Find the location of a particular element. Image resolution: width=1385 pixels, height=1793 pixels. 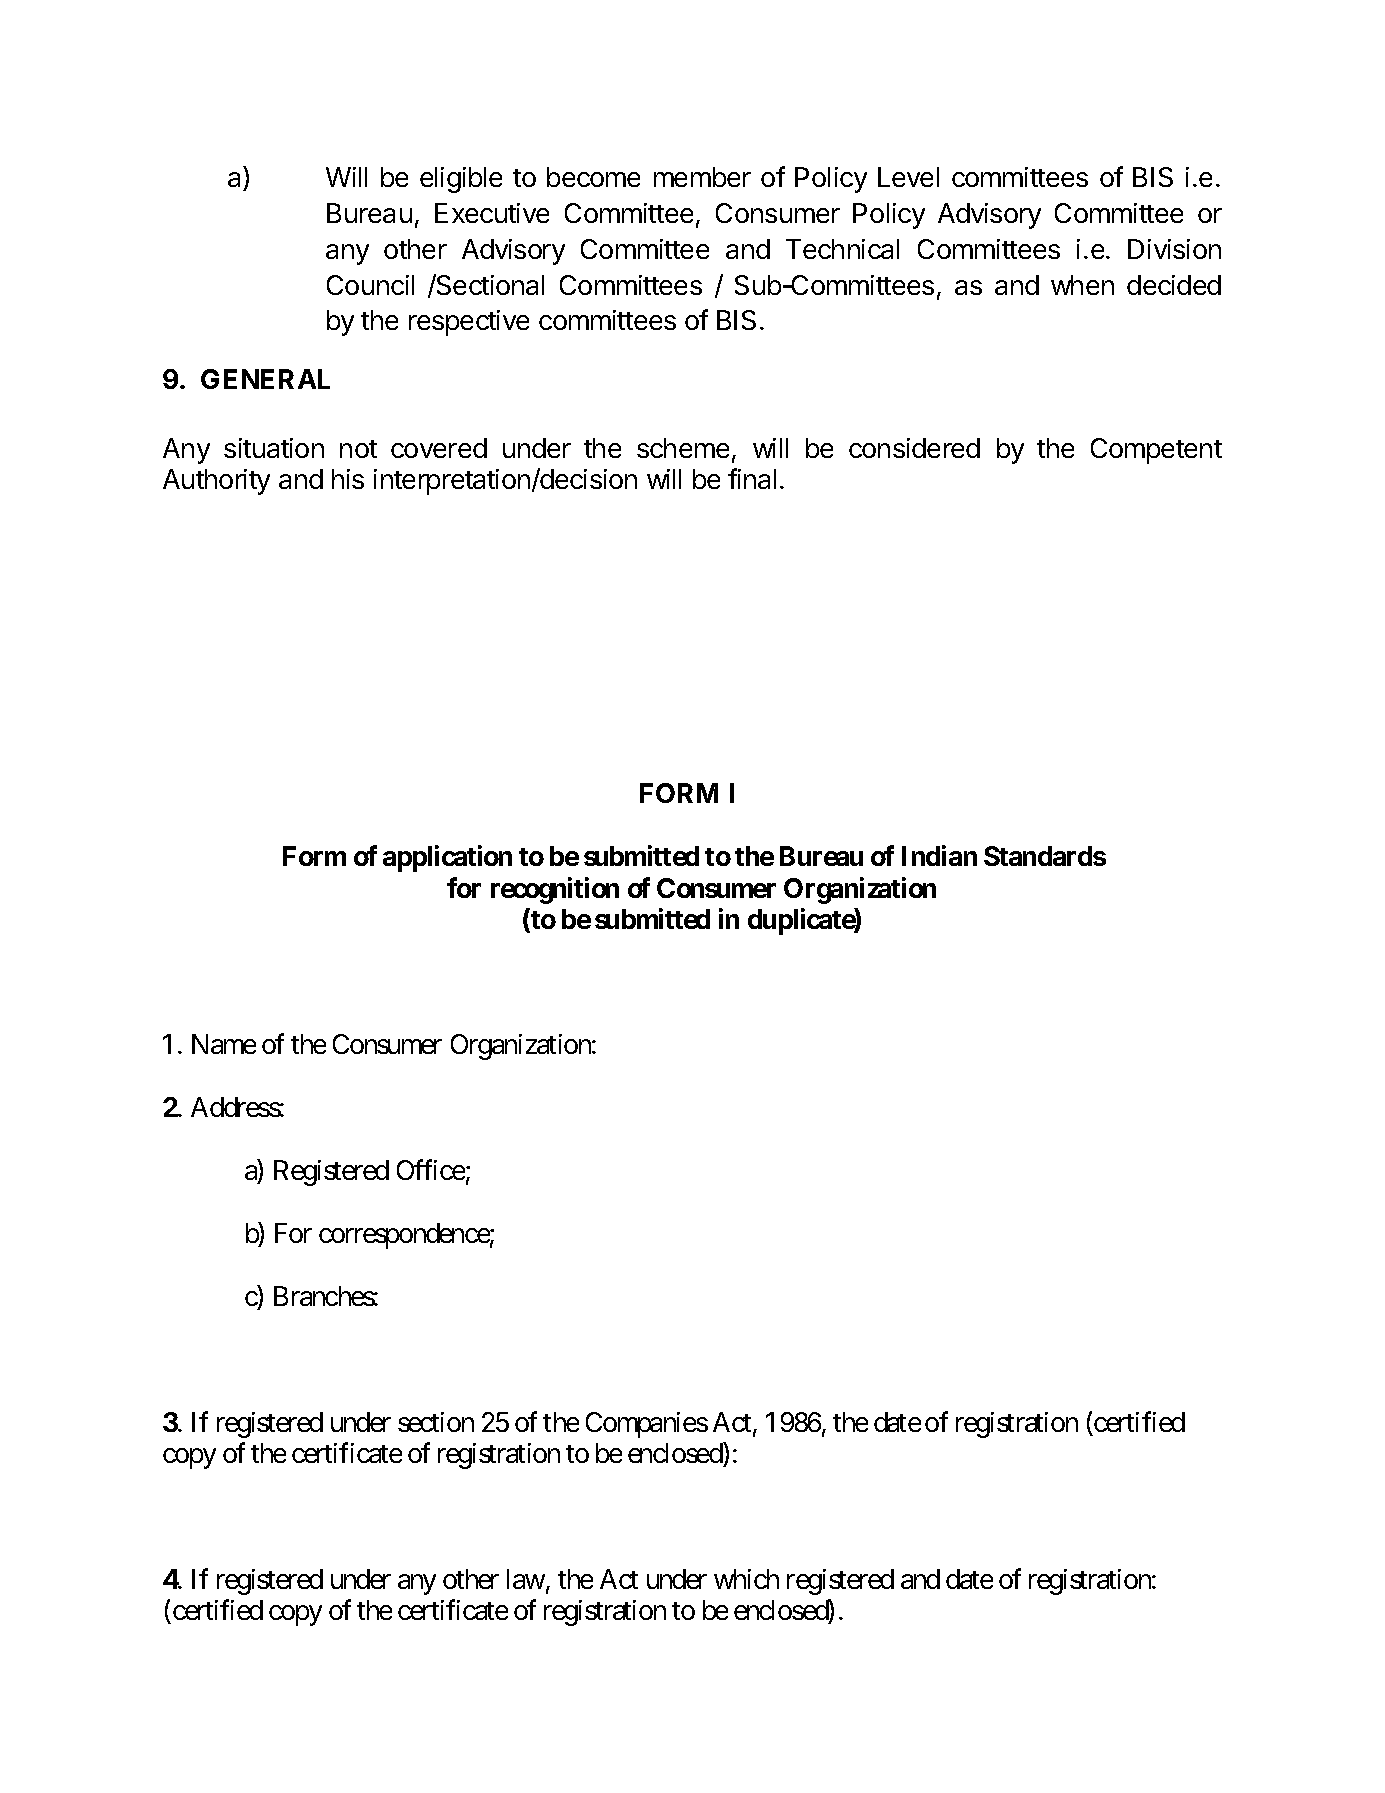

law is located at coordinates (526, 1579).
